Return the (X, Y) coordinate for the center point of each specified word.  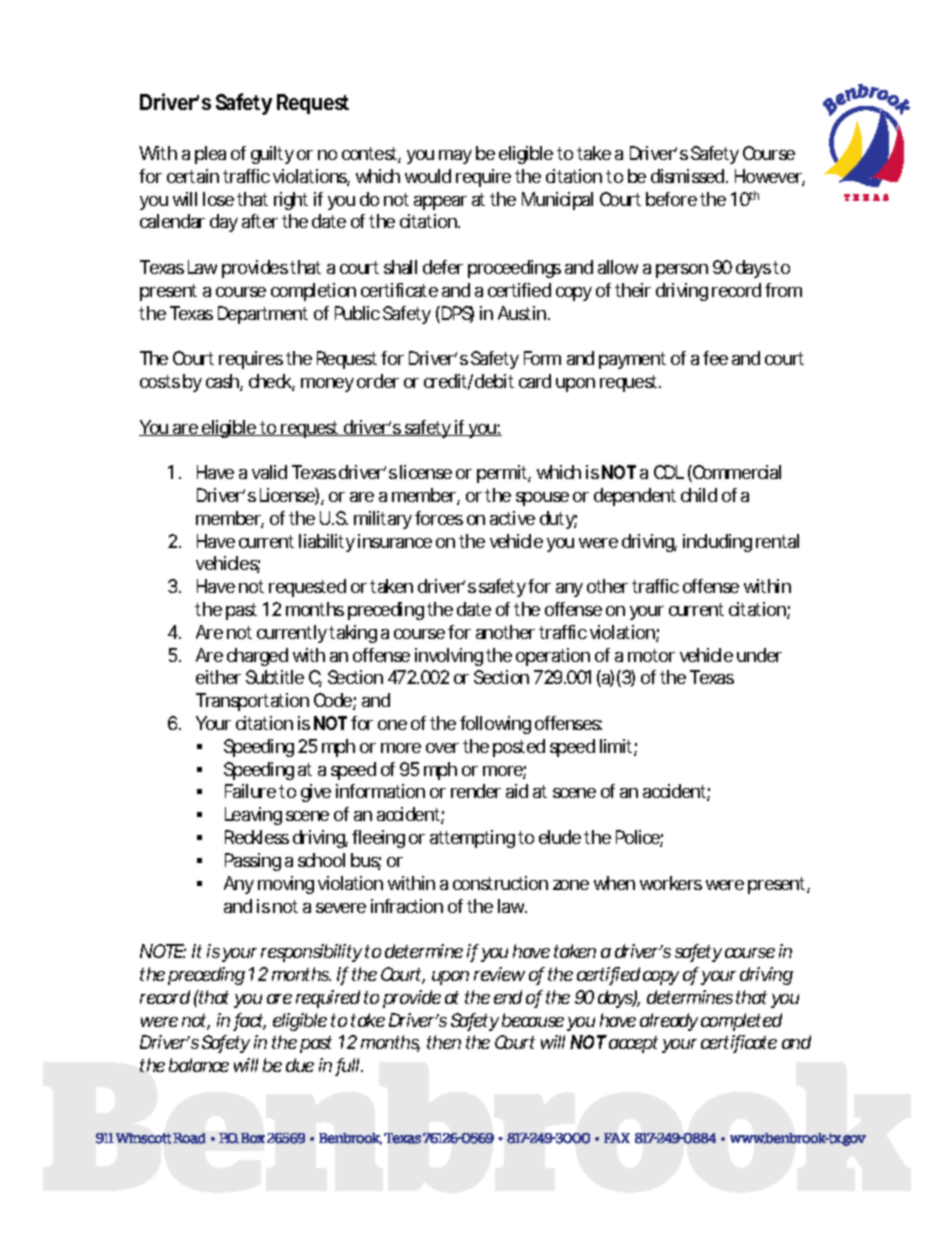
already (669, 1022)
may (455, 157)
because (533, 1020)
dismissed (687, 176)
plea (210, 155)
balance (199, 1065)
